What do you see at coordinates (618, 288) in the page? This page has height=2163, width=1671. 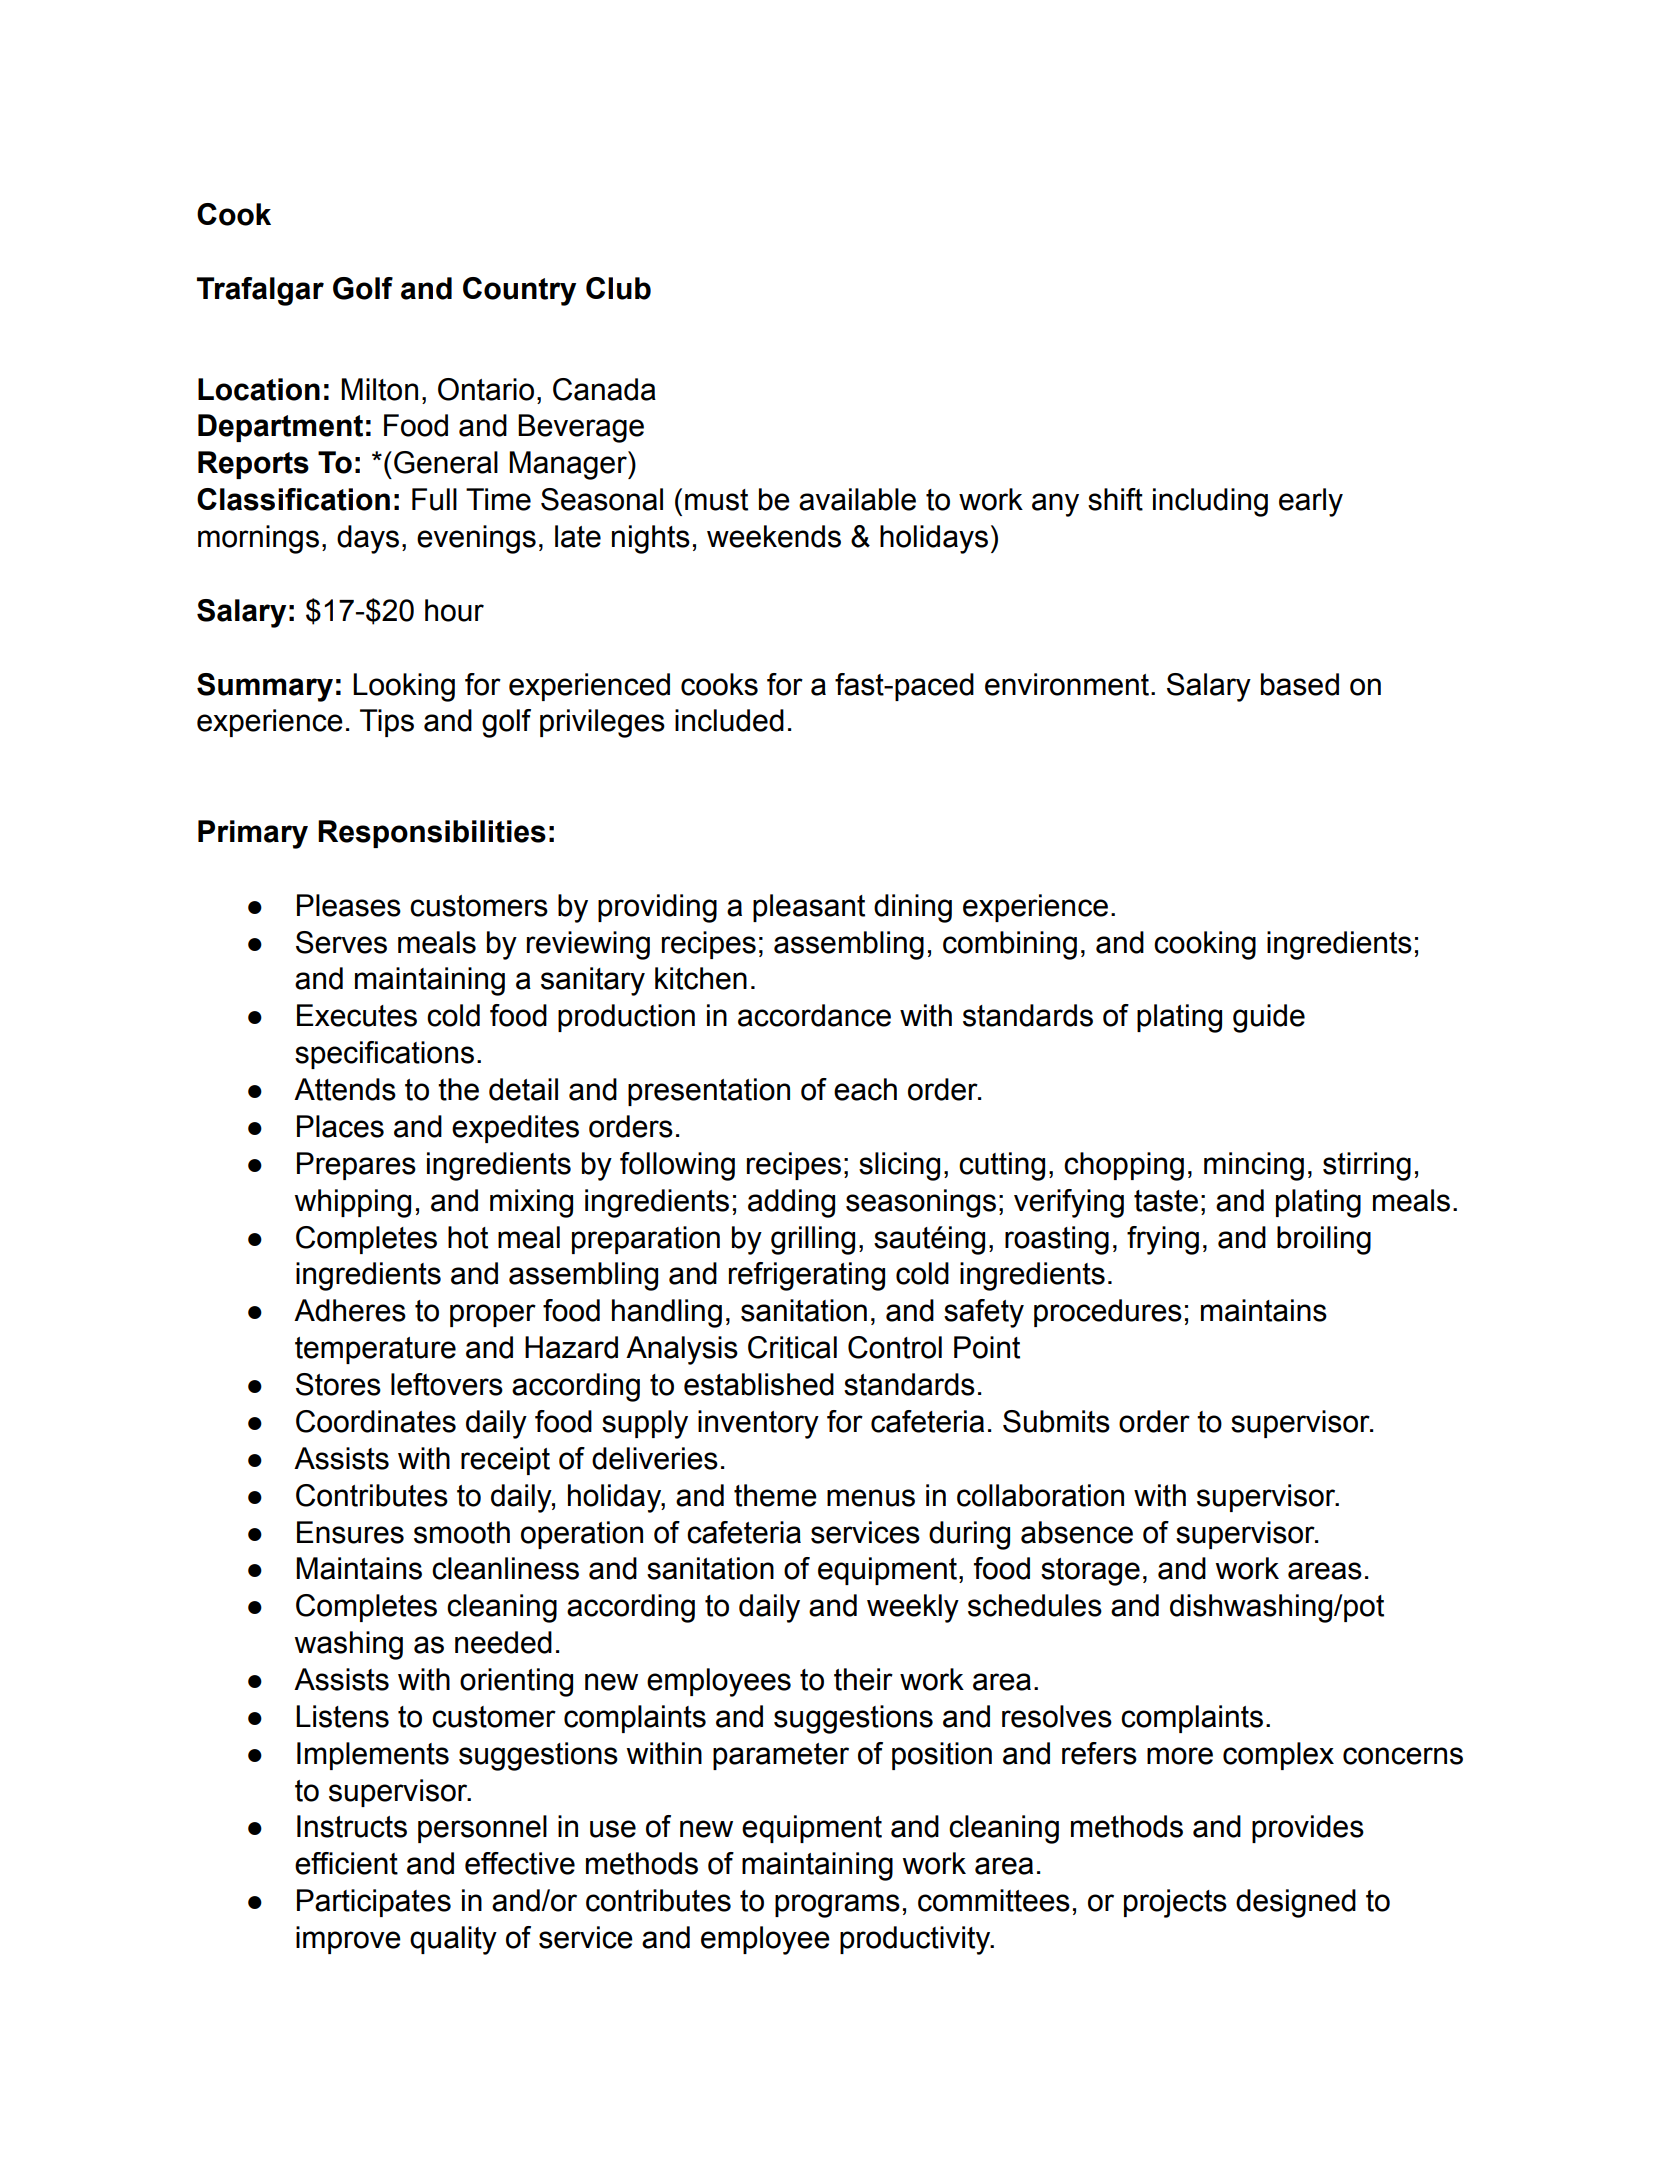 I see `Club` at bounding box center [618, 288].
